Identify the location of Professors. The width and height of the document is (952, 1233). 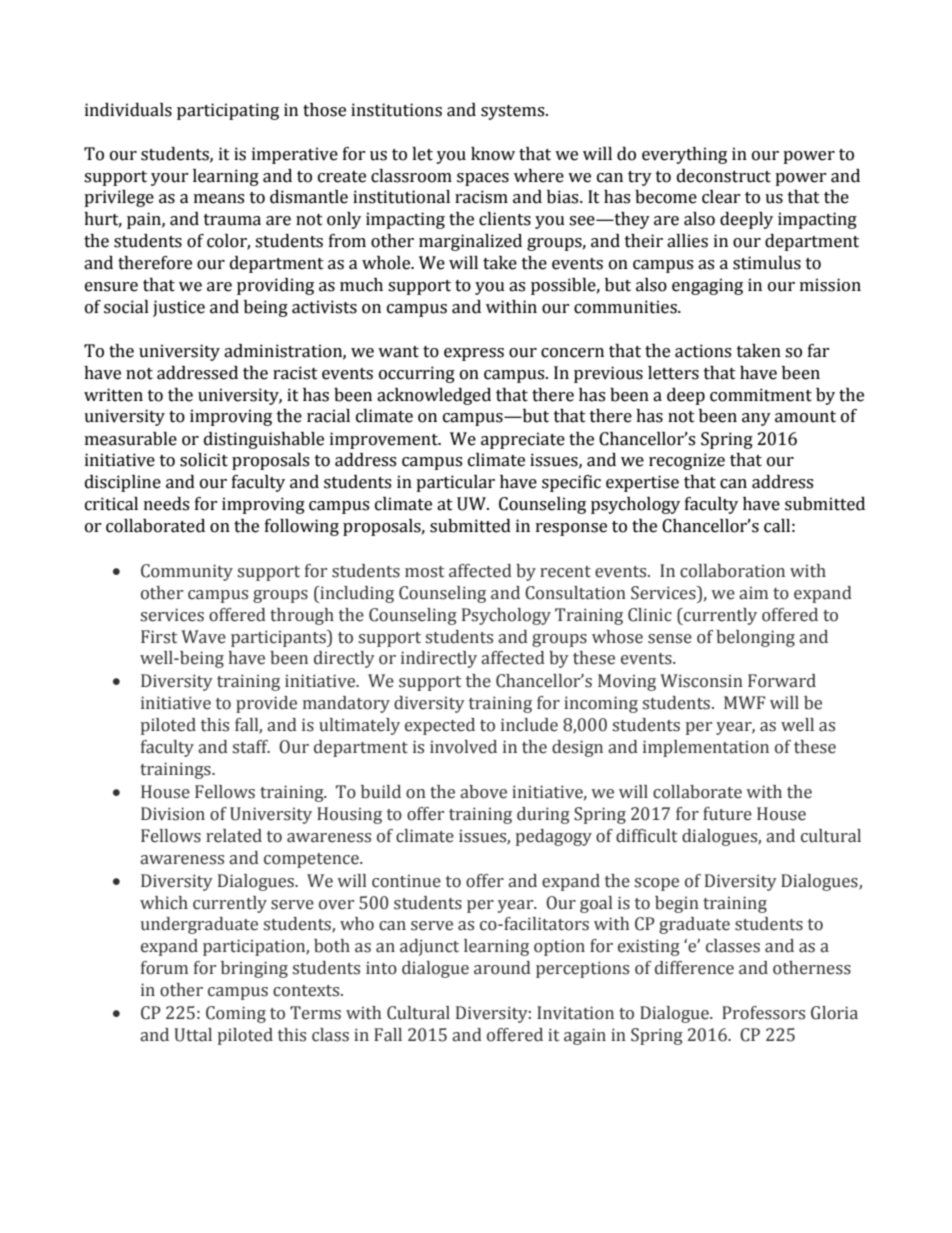
(763, 1013).
